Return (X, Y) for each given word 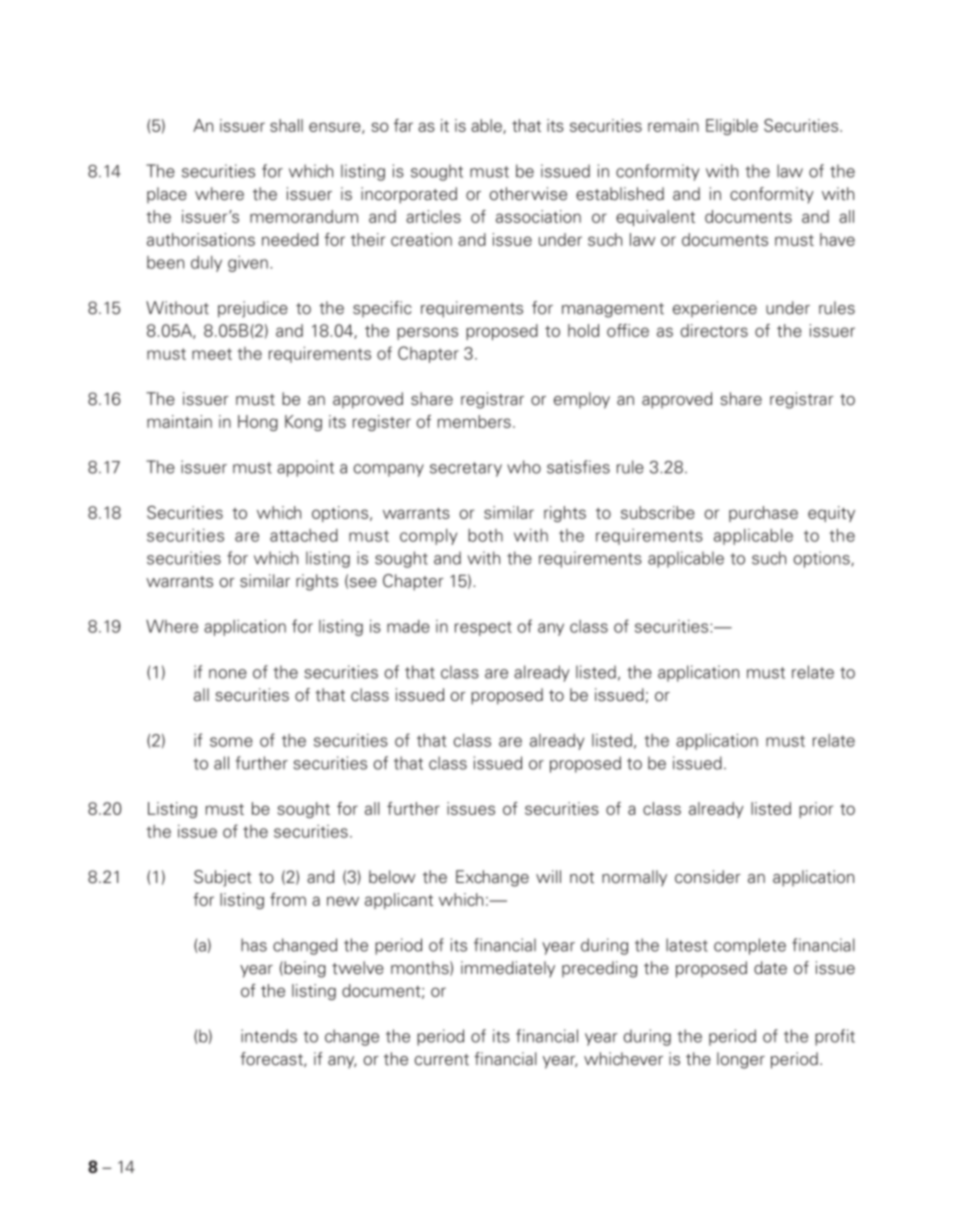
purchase (763, 514)
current (442, 1060)
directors (714, 330)
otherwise (528, 194)
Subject (223, 878)
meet (212, 354)
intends (269, 1036)
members (474, 421)
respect (483, 628)
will (548, 876)
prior (816, 810)
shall (286, 125)
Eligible (732, 127)
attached (304, 535)
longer (741, 1060)
